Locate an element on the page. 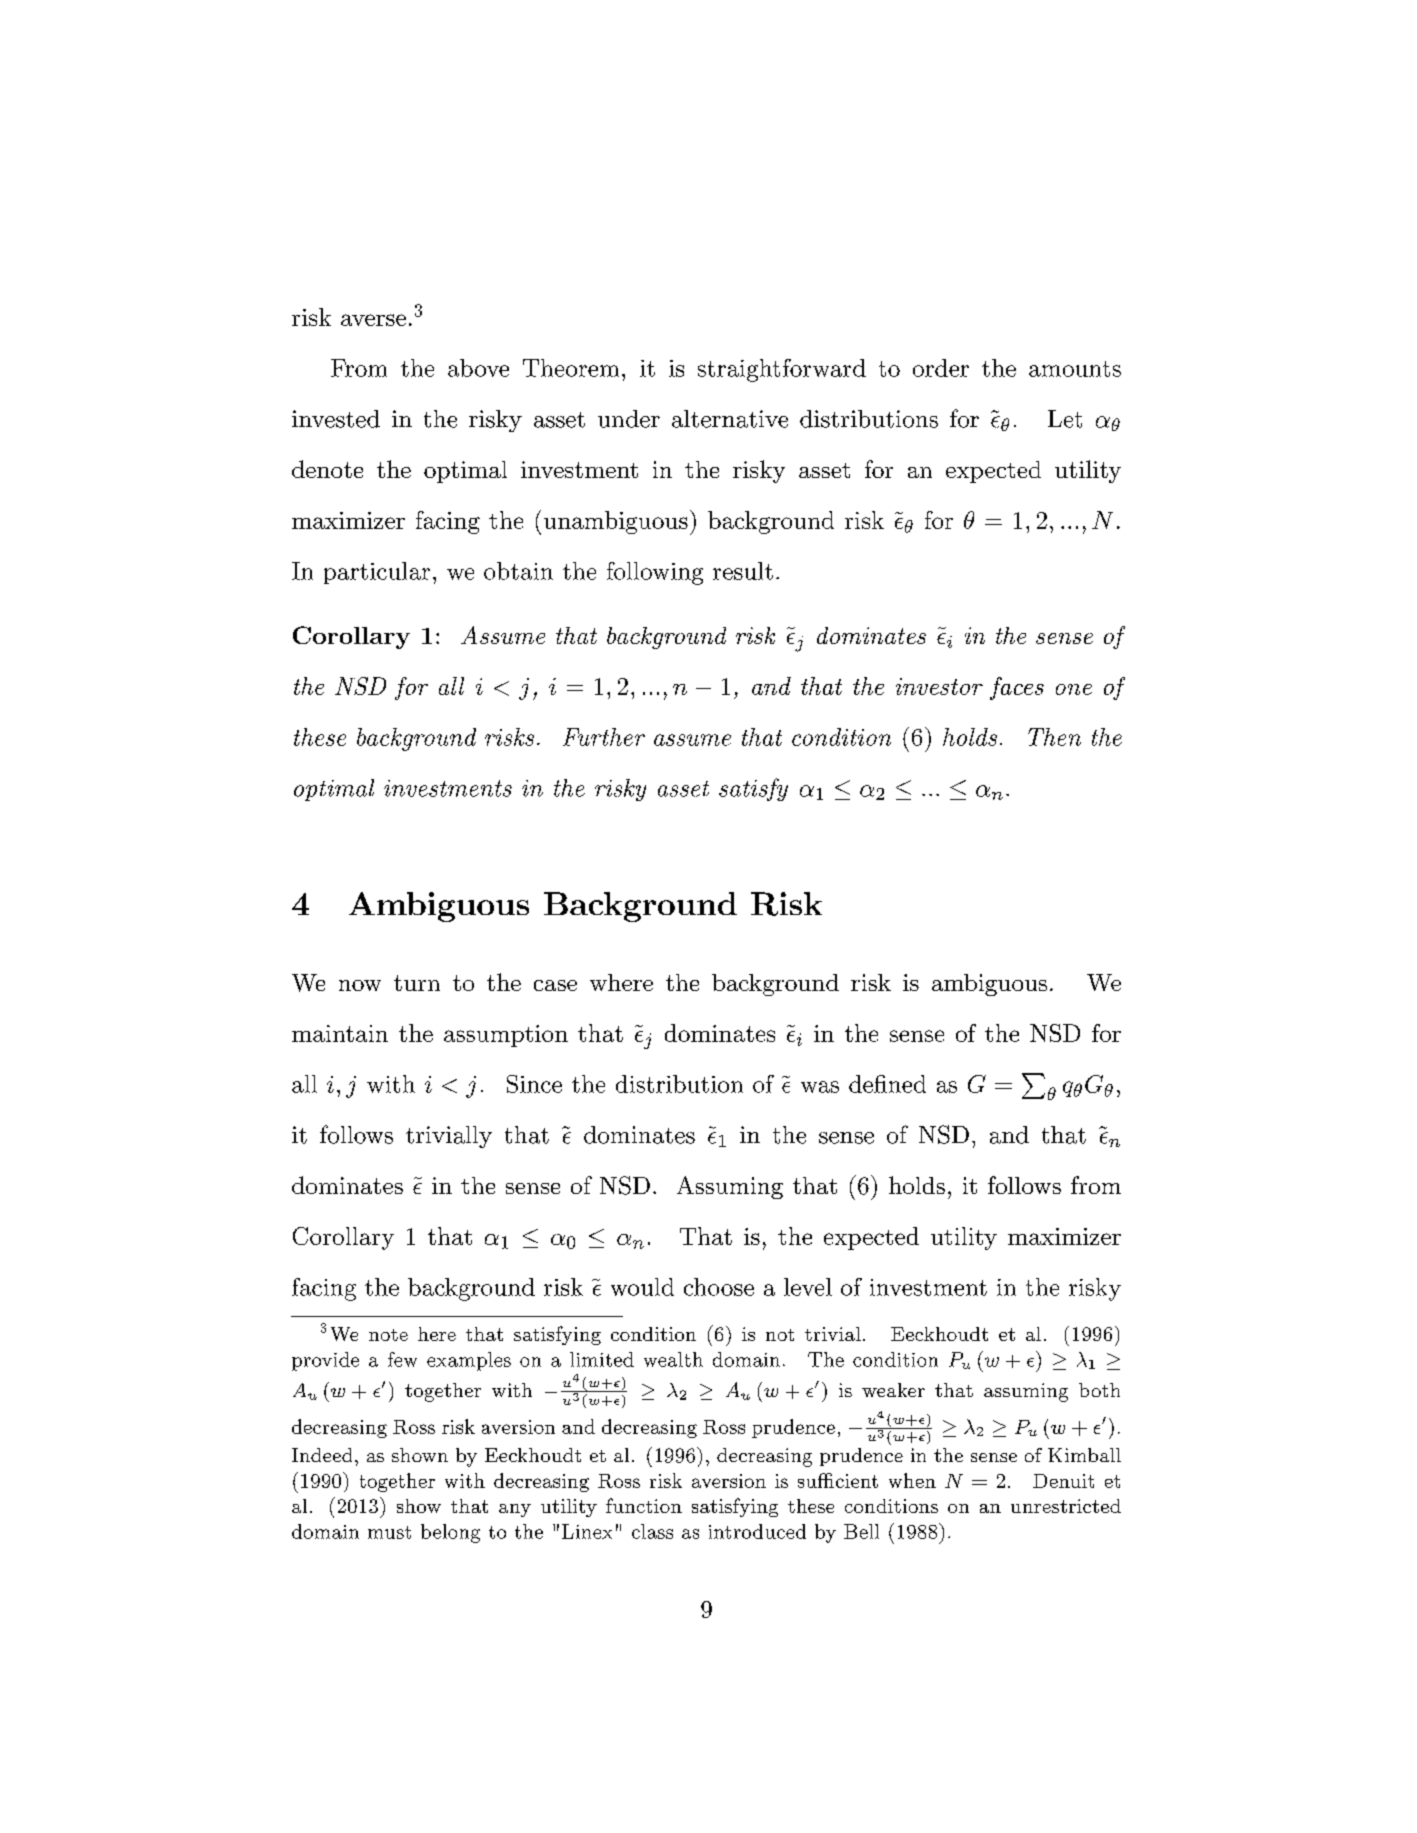 The height and width of the document is (1833, 1417). introduced is located at coordinates (757, 1531).
